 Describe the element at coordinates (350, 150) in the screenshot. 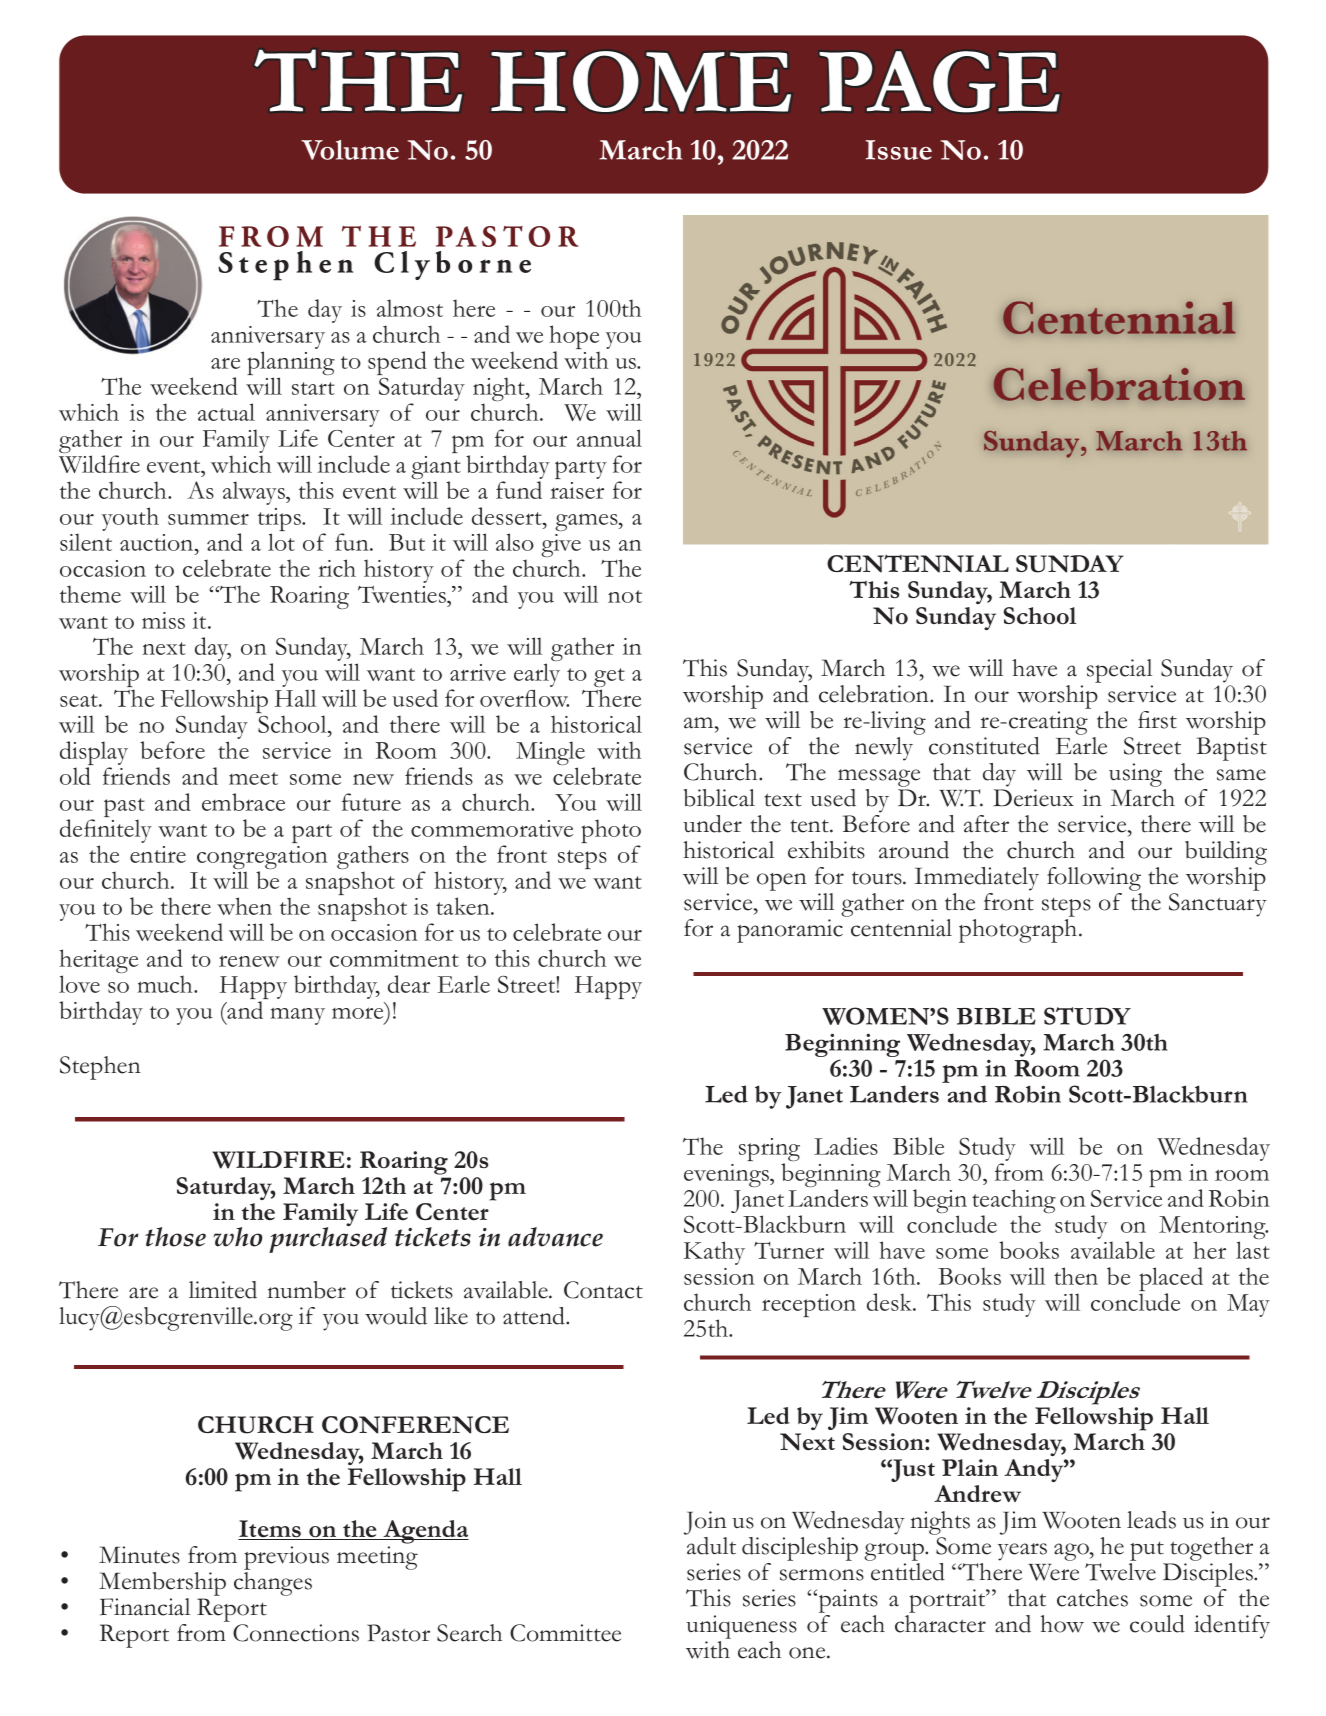

I see `Volume` at that location.
